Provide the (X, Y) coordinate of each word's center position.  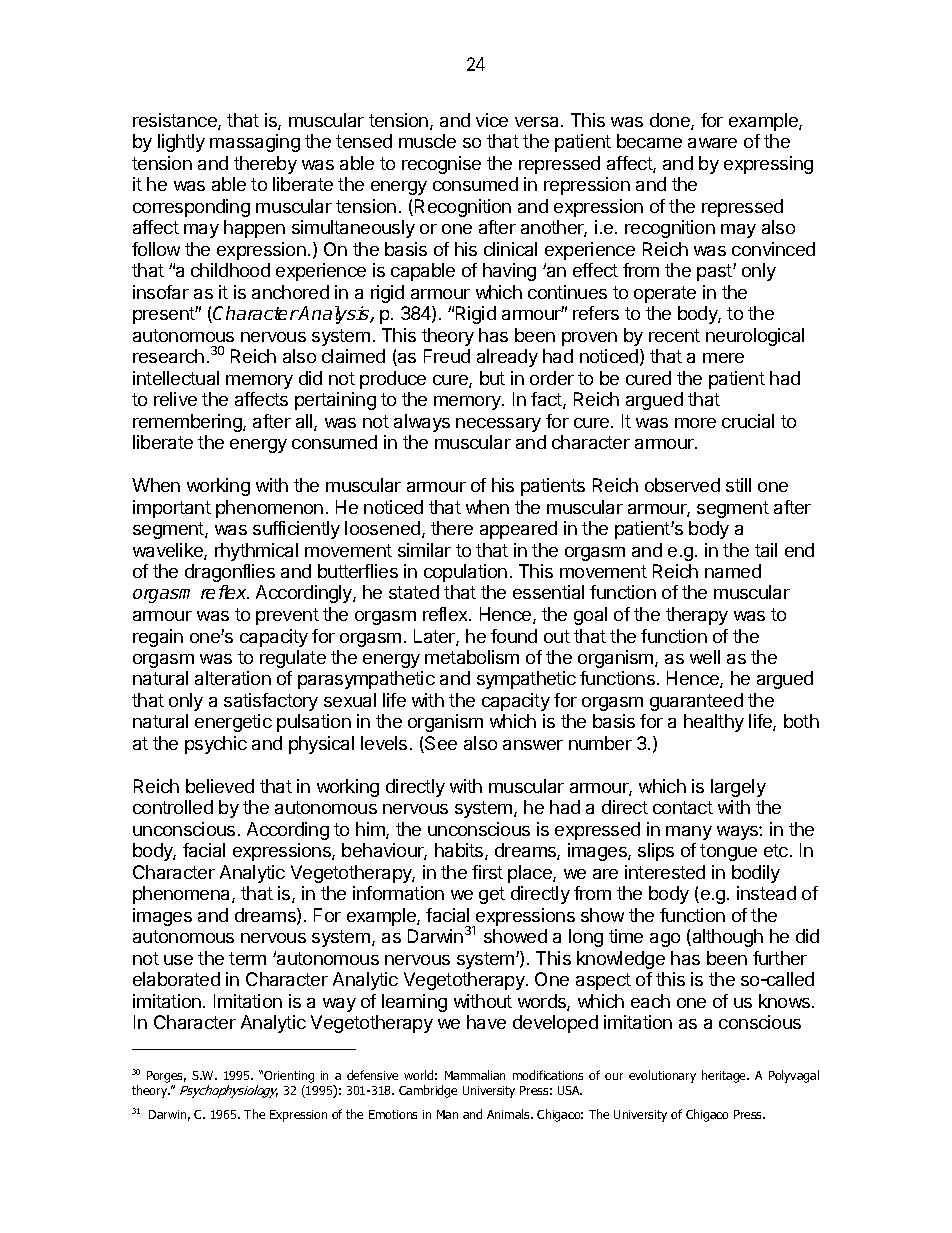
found (514, 636)
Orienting (289, 1078)
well (705, 657)
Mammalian (475, 1075)
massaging (255, 143)
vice (492, 120)
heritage (725, 1076)
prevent (287, 616)
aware (712, 143)
